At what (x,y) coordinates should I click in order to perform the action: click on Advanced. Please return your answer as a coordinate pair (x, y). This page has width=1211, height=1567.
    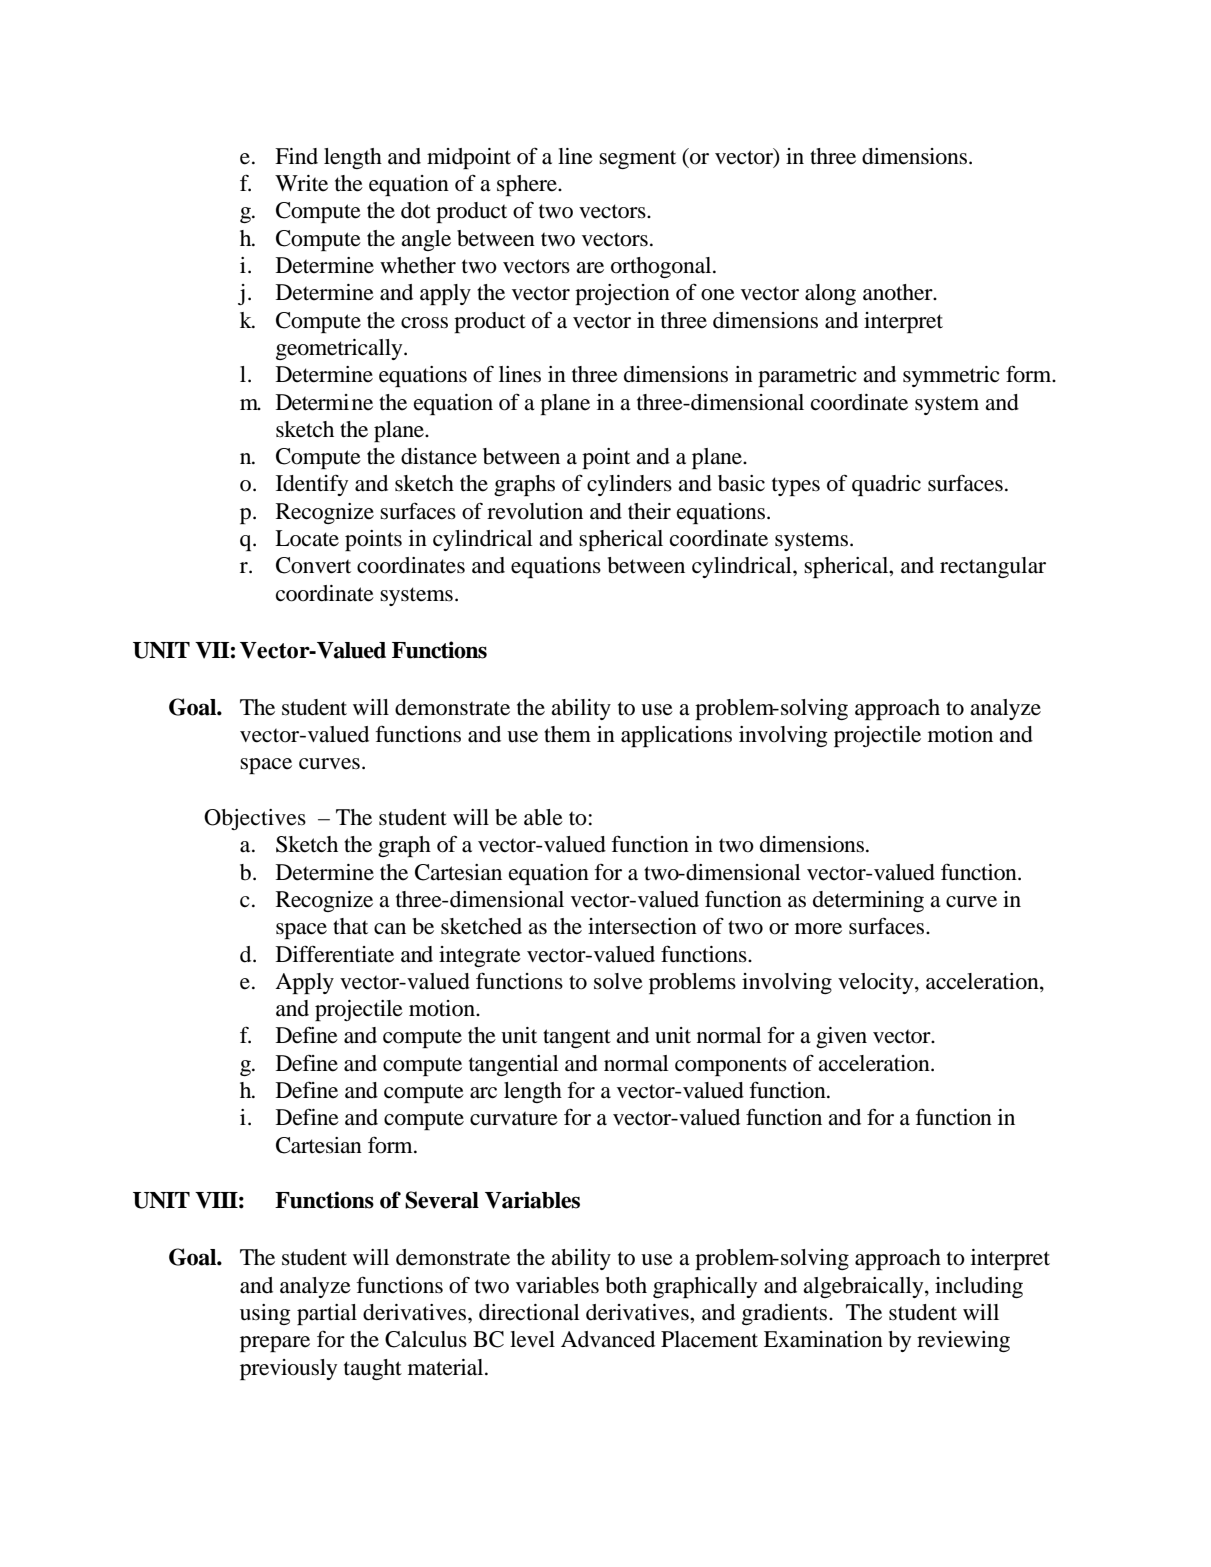
    Looking at the image, I should click on (608, 1339).
